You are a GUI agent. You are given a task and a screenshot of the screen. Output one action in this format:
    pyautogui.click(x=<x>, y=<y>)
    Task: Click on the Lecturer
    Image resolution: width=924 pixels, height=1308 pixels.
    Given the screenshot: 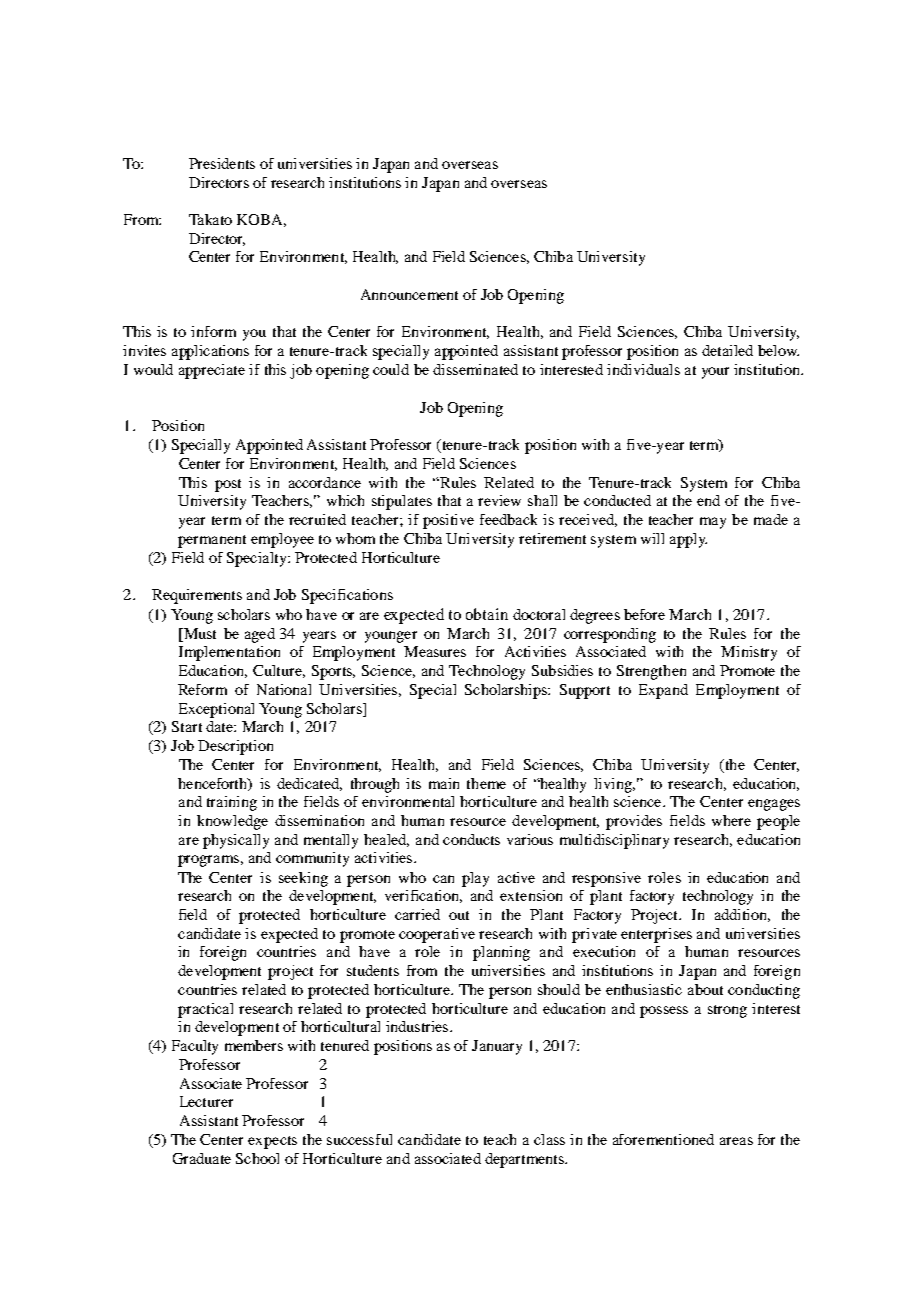 What is the action you would take?
    pyautogui.click(x=206, y=1101)
